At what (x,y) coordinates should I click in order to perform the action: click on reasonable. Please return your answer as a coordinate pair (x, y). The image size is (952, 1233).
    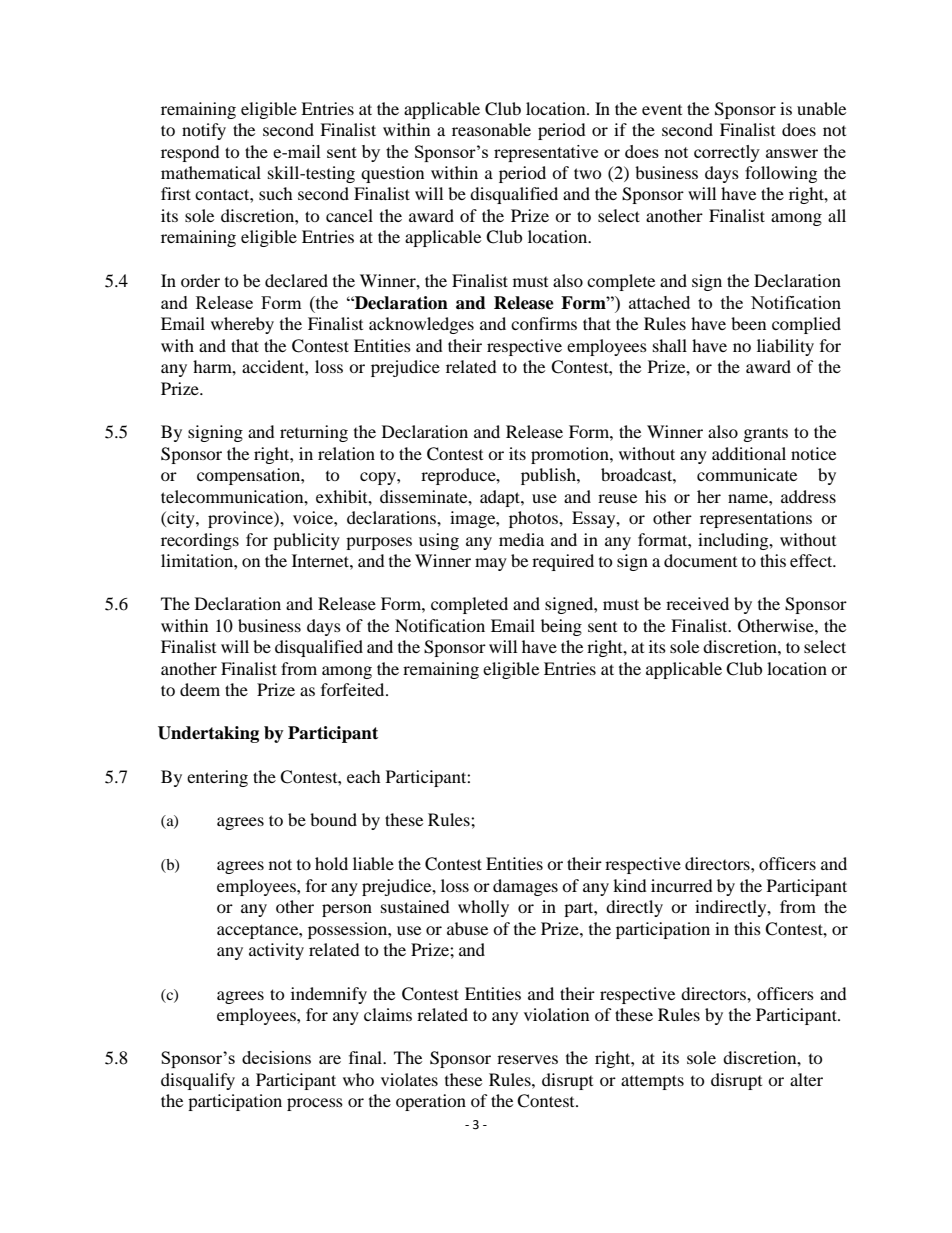
    Looking at the image, I should click on (491, 129).
